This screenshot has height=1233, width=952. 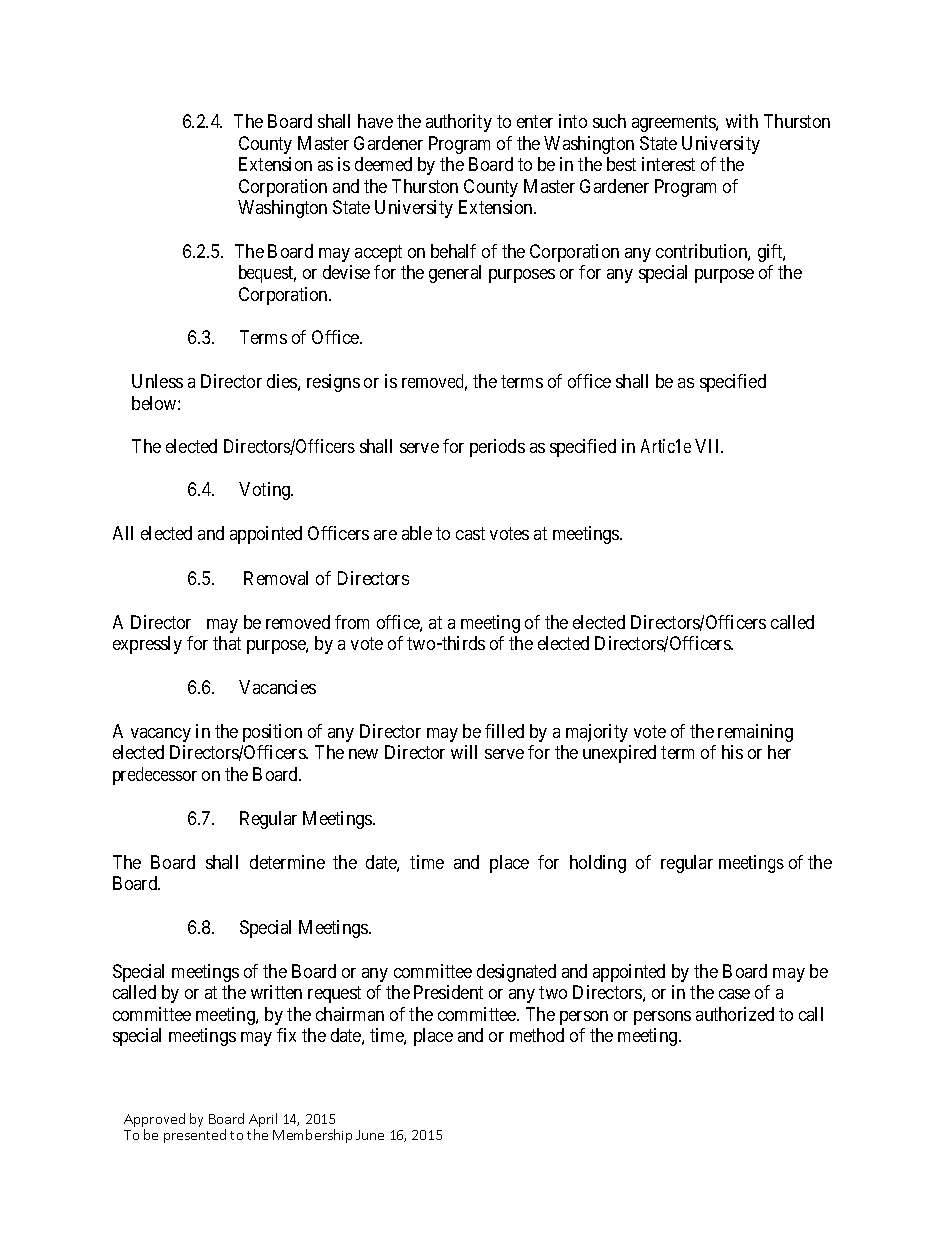 I want to click on April, so click(x=263, y=1120).
